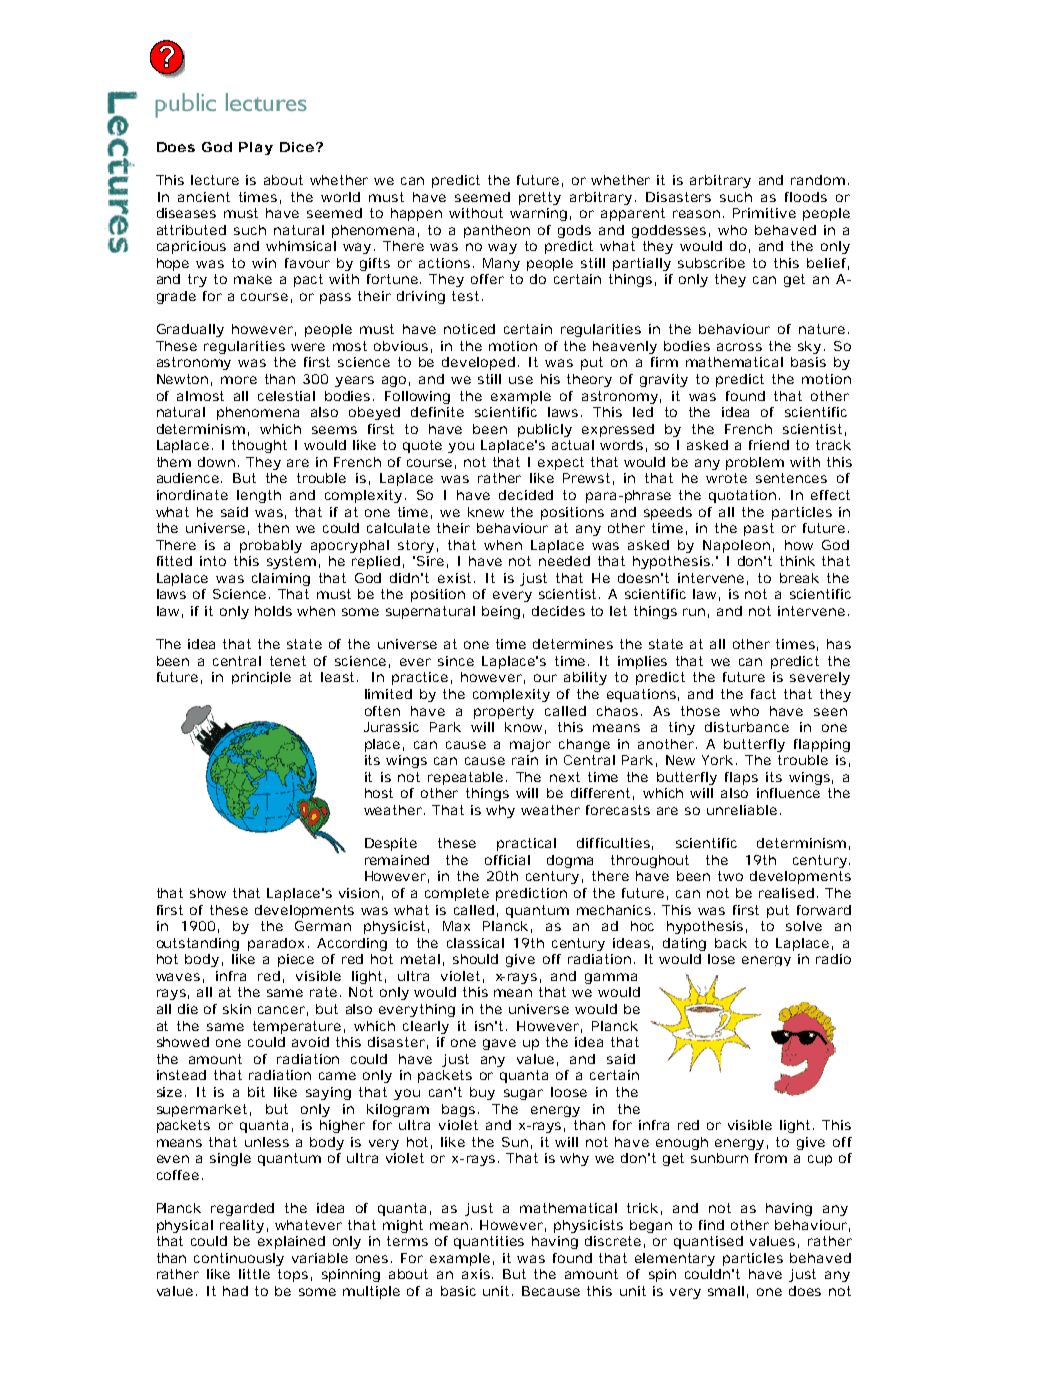 This screenshot has width=1063, height=1375. What do you see at coordinates (764, 213) in the screenshot?
I see `Primitive` at bounding box center [764, 213].
